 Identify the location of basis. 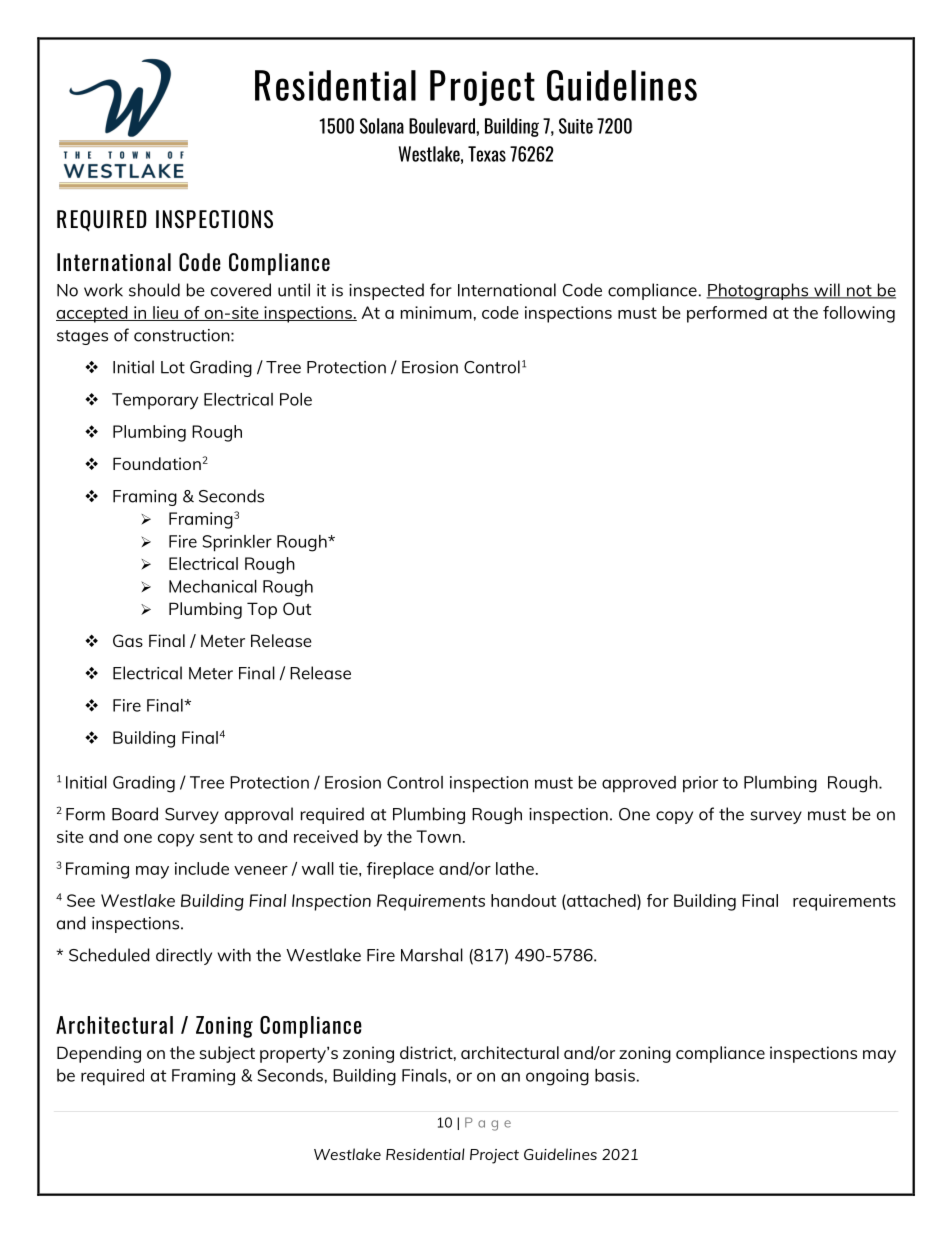
(615, 1075).
